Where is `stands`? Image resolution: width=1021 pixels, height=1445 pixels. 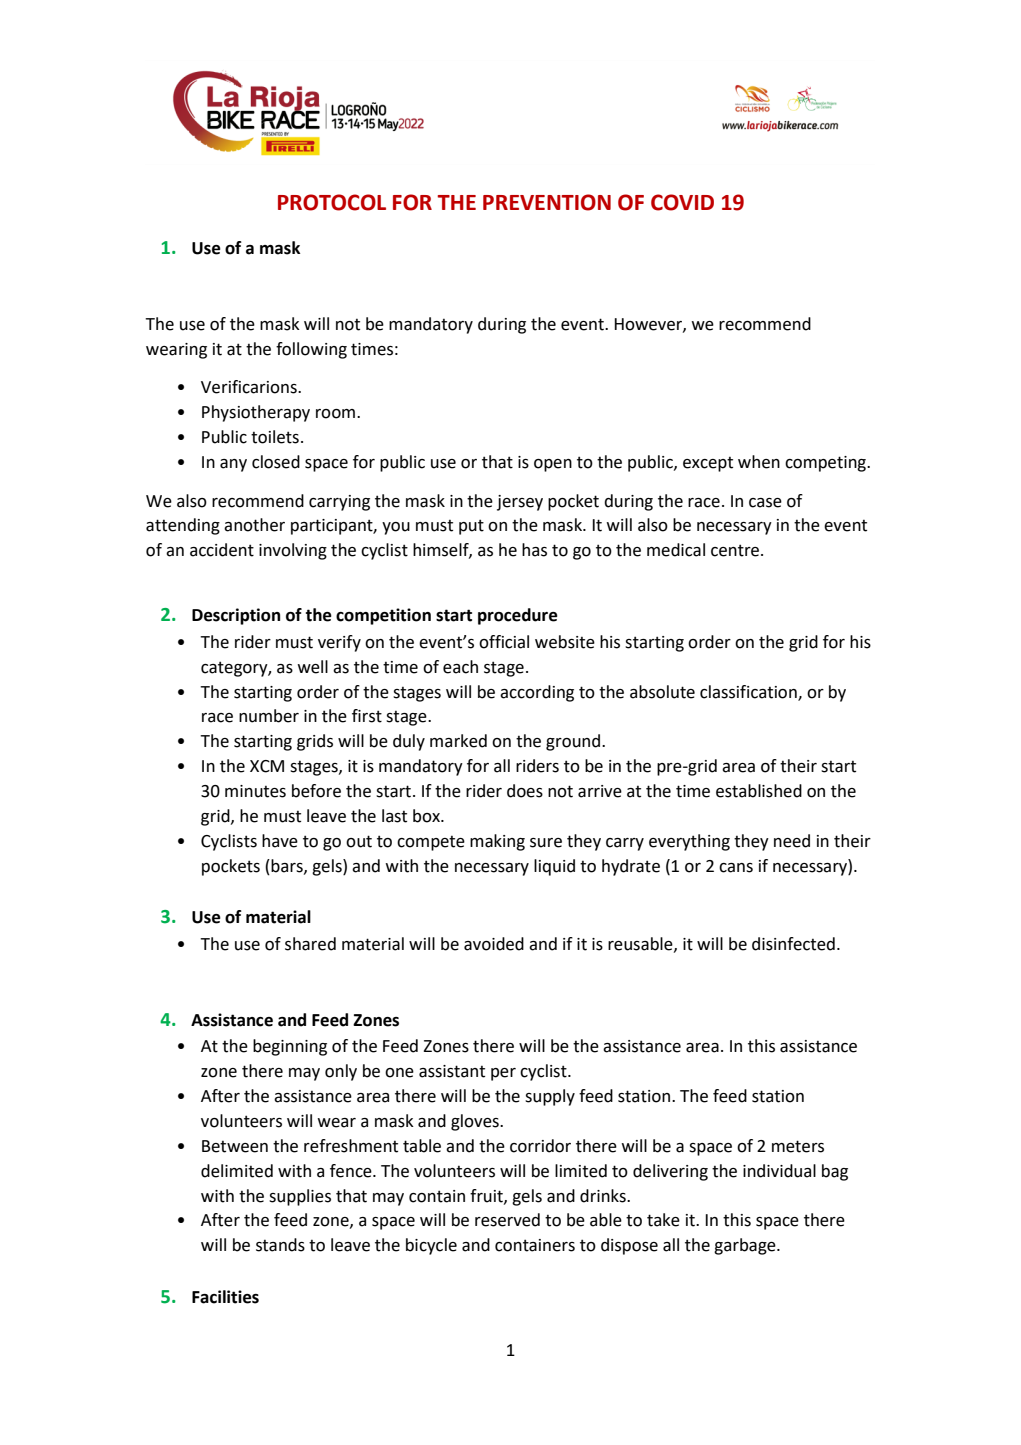 stands is located at coordinates (280, 1245).
